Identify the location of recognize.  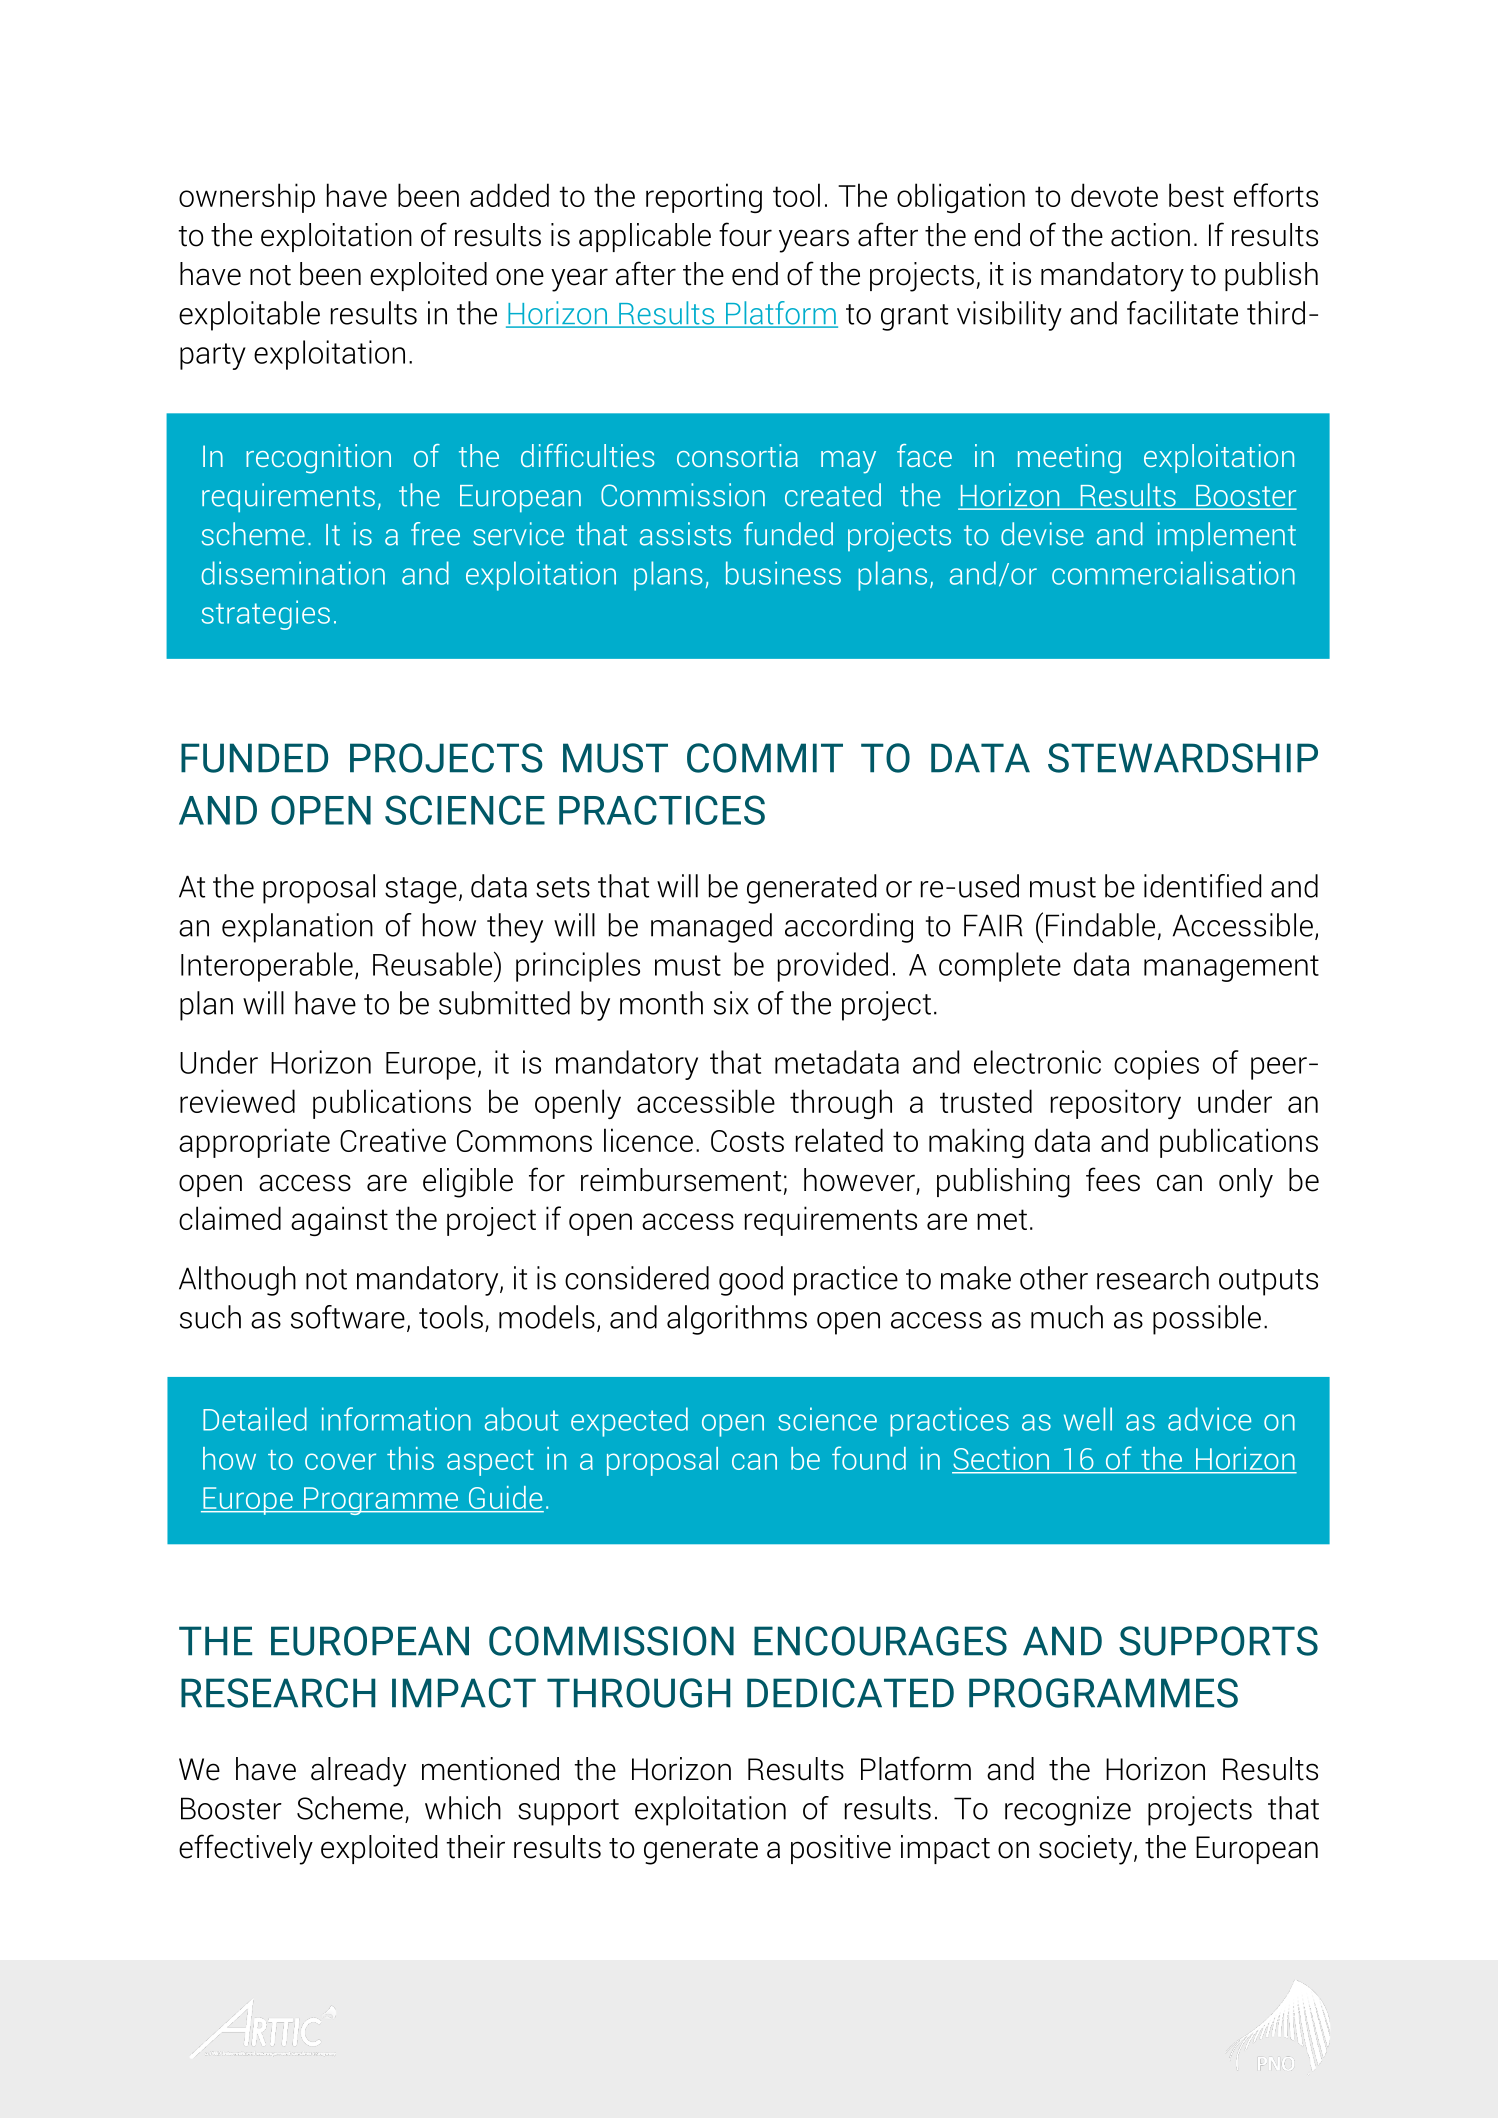
(1068, 1811).
